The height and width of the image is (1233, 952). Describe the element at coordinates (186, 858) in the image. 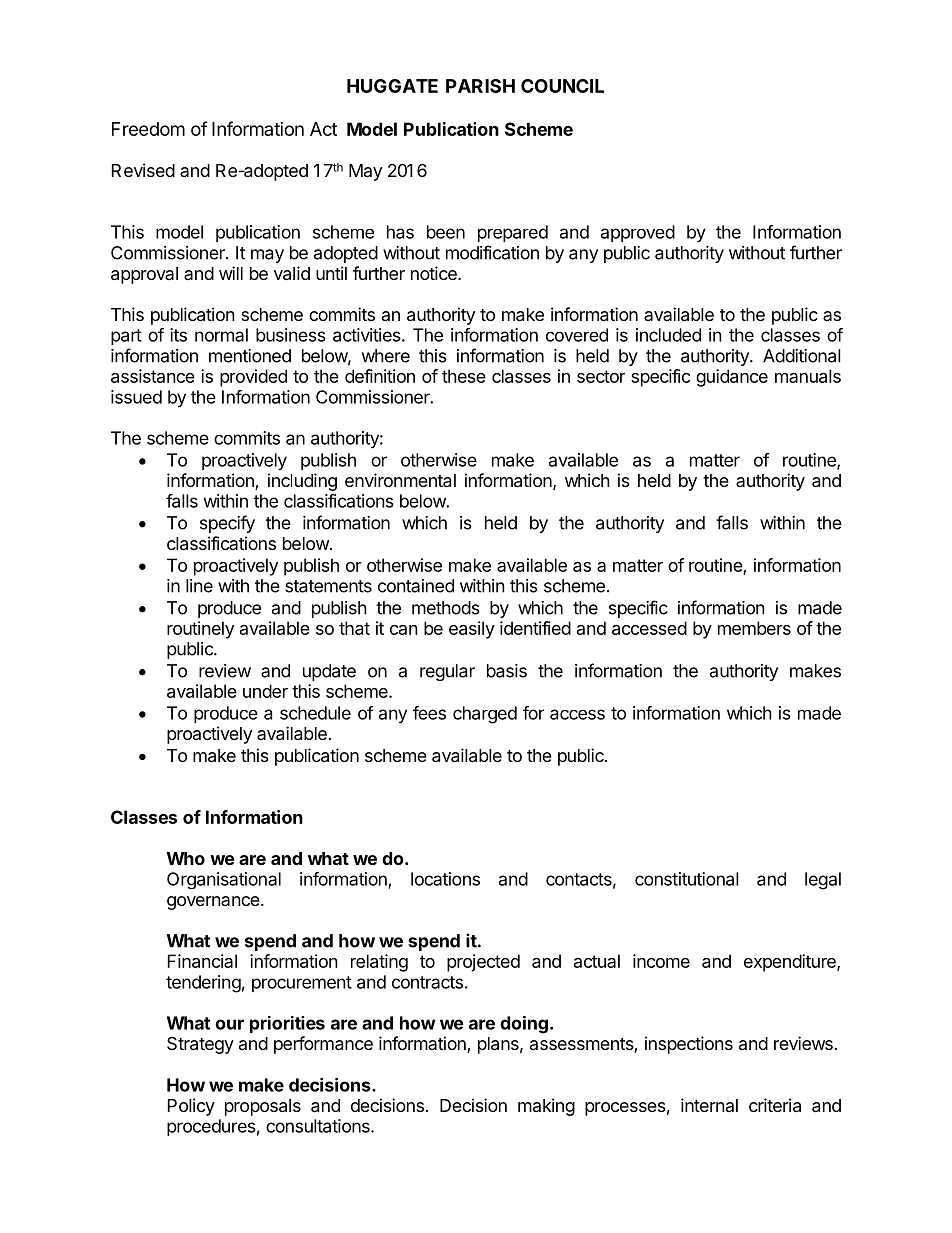

I see `Who` at that location.
